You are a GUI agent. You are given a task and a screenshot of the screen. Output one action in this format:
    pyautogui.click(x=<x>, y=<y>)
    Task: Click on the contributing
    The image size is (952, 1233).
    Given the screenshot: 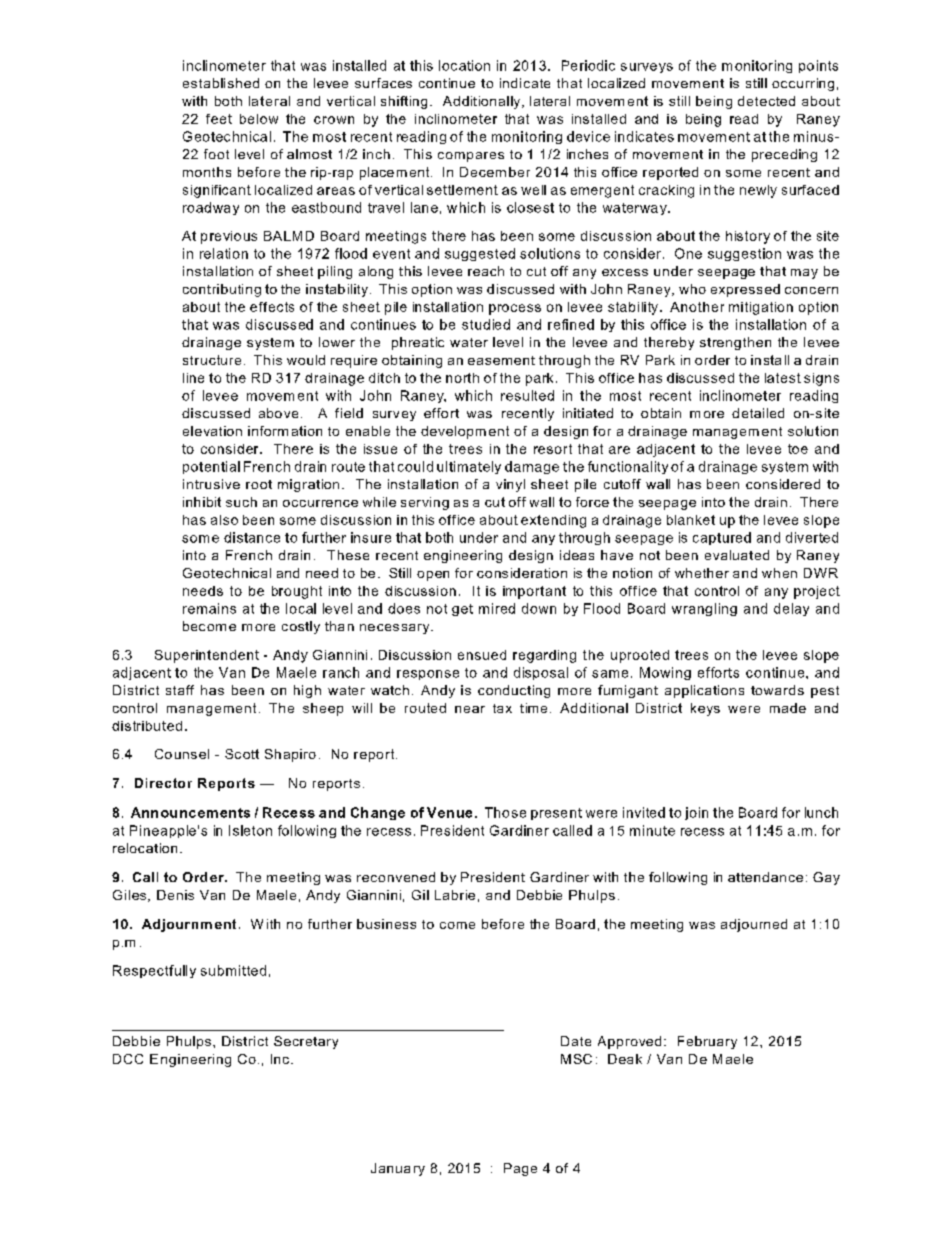 What is the action you would take?
    pyautogui.click(x=222, y=290)
